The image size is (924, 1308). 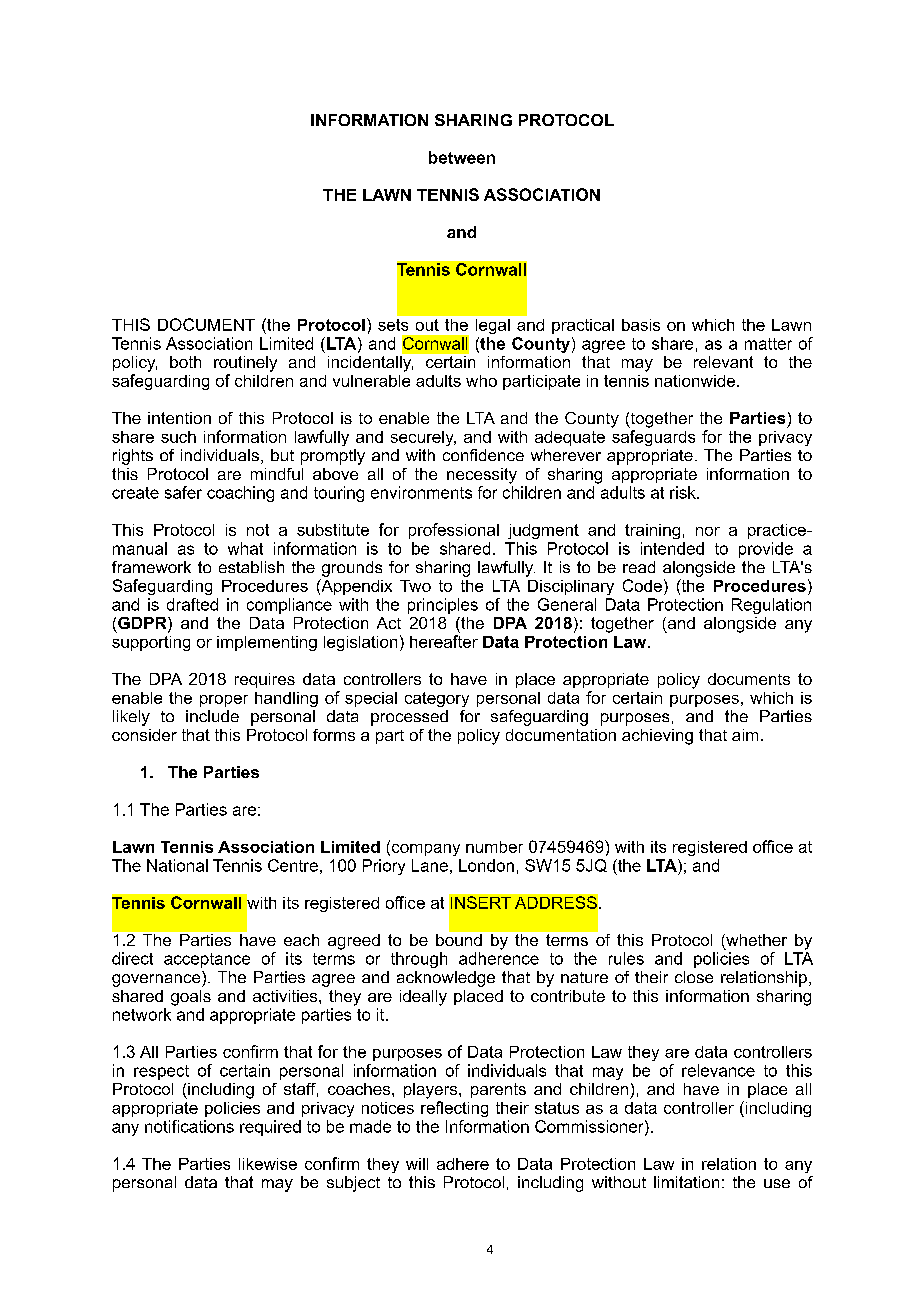 What do you see at coordinates (417, 1164) in the screenshot?
I see `will` at bounding box center [417, 1164].
